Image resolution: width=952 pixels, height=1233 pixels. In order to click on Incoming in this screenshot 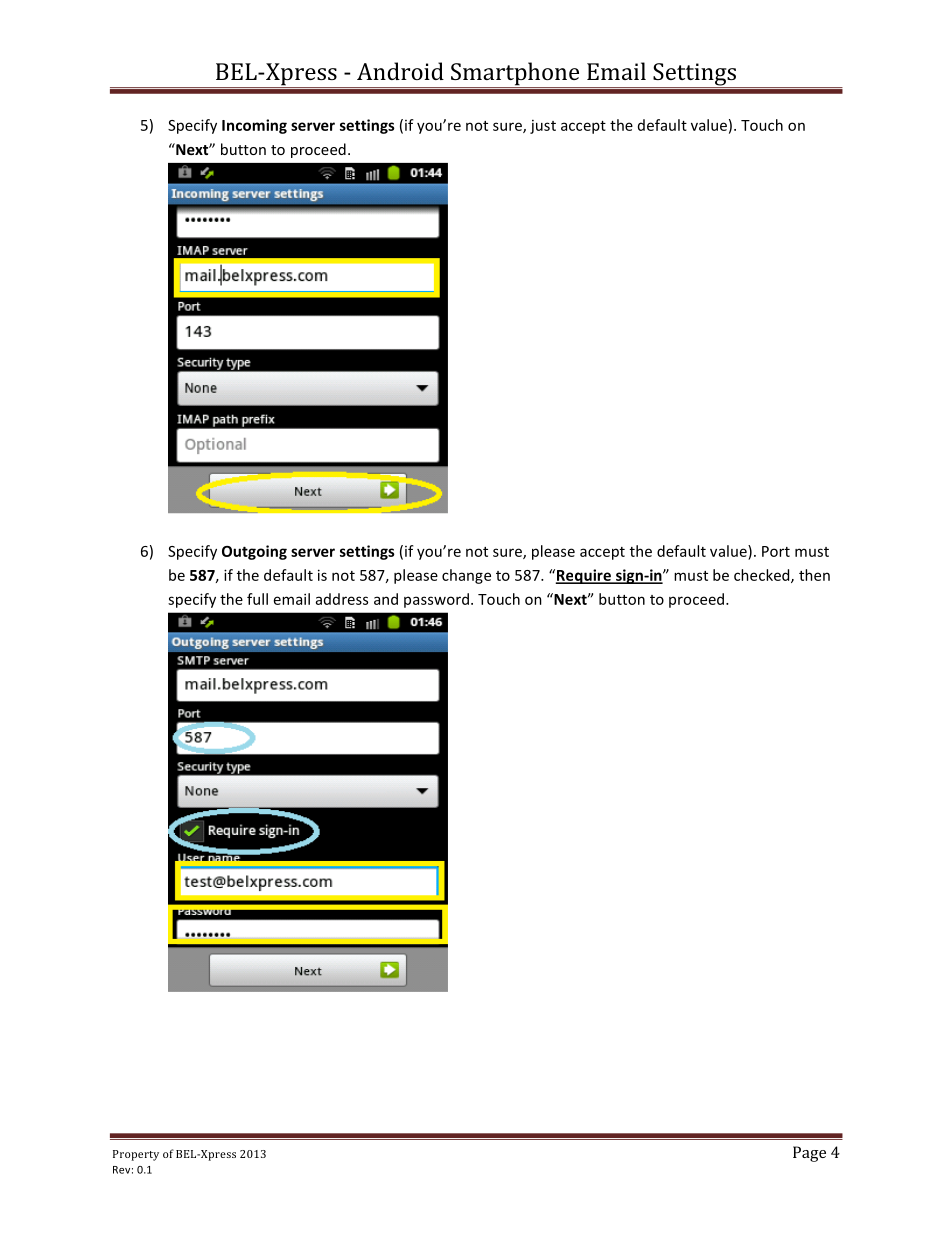, I will do `click(254, 126)`.
